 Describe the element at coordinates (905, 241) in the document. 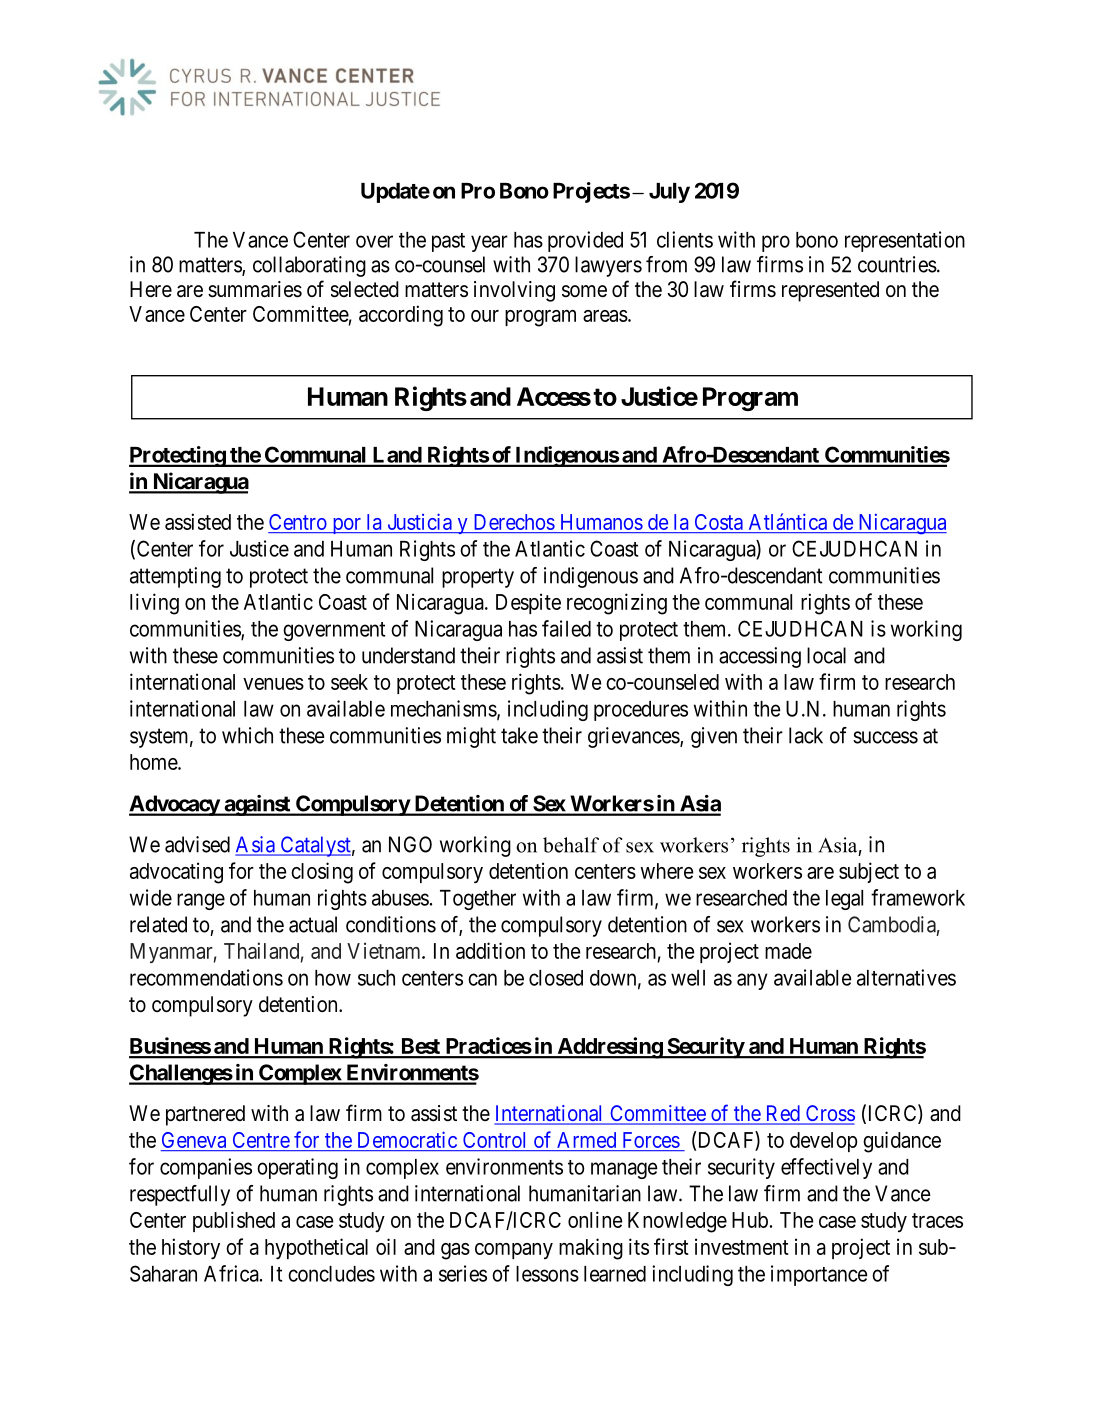

I see `representation` at that location.
